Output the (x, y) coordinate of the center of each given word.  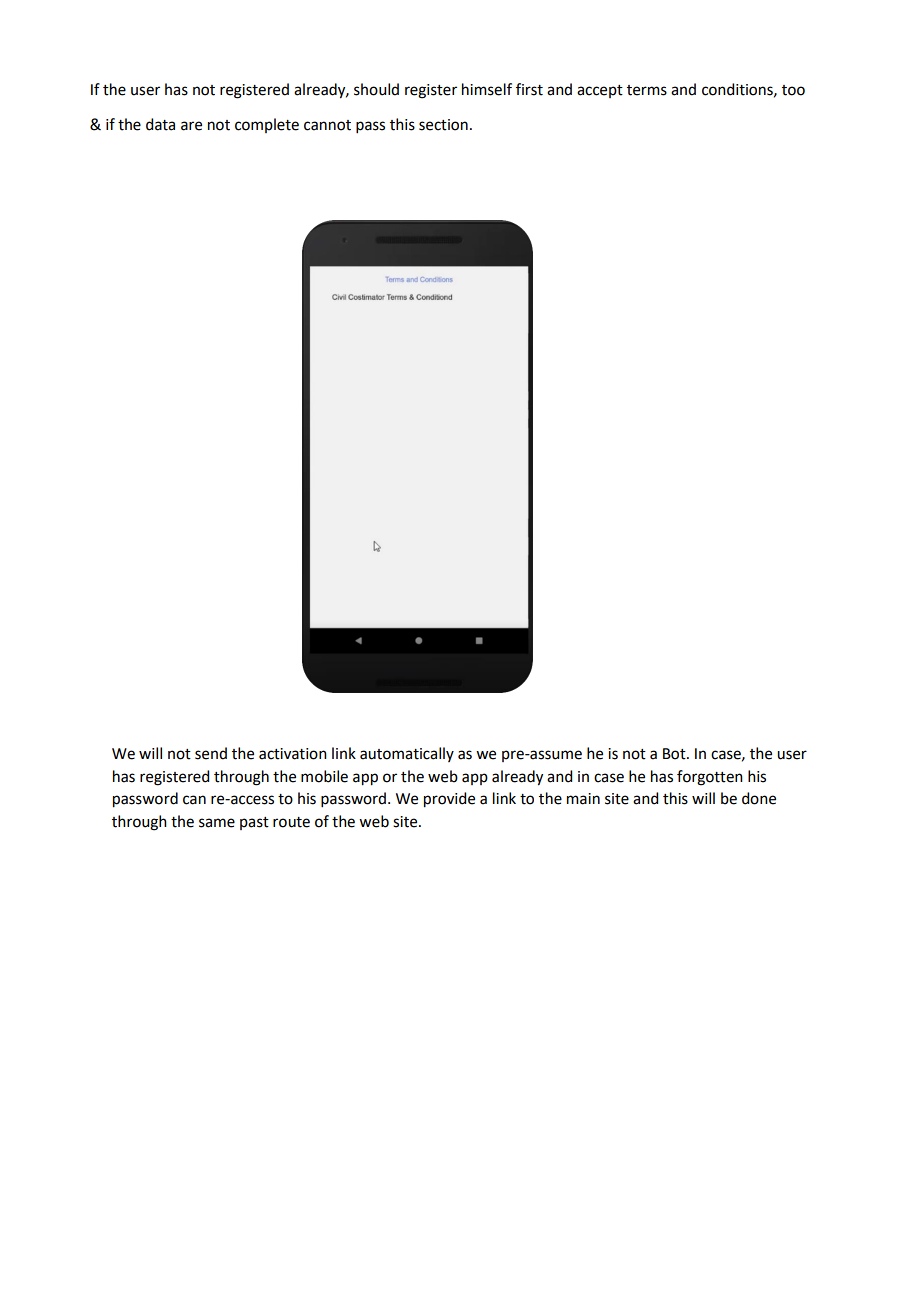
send (211, 753)
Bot (675, 754)
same (217, 823)
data (160, 124)
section (443, 125)
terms (647, 90)
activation (293, 754)
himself (487, 89)
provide (449, 800)
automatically (407, 754)
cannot (327, 125)
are (191, 126)
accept (600, 91)
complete (267, 125)
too (793, 90)
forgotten (710, 778)
